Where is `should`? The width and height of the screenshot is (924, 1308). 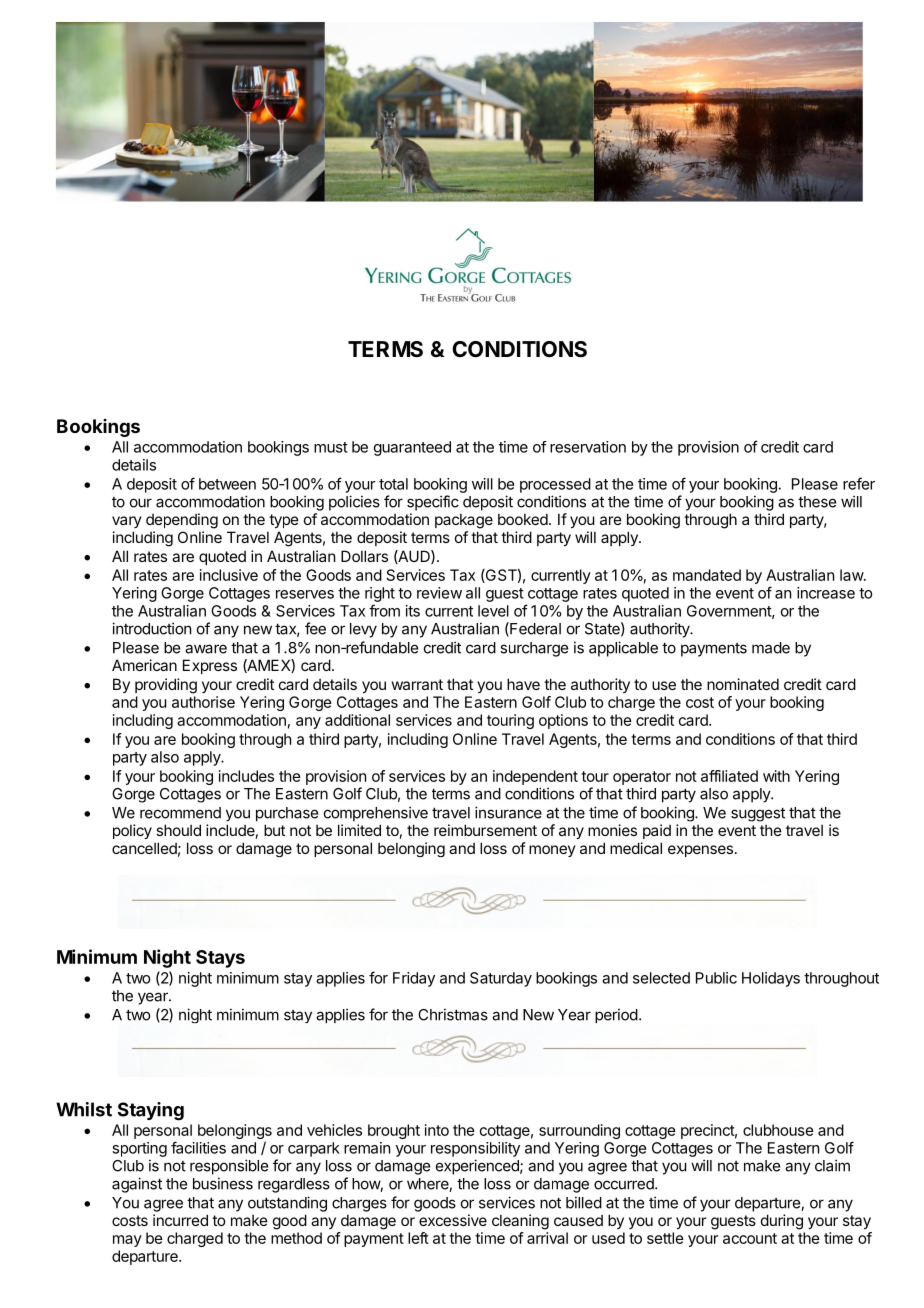
should is located at coordinates (178, 830).
